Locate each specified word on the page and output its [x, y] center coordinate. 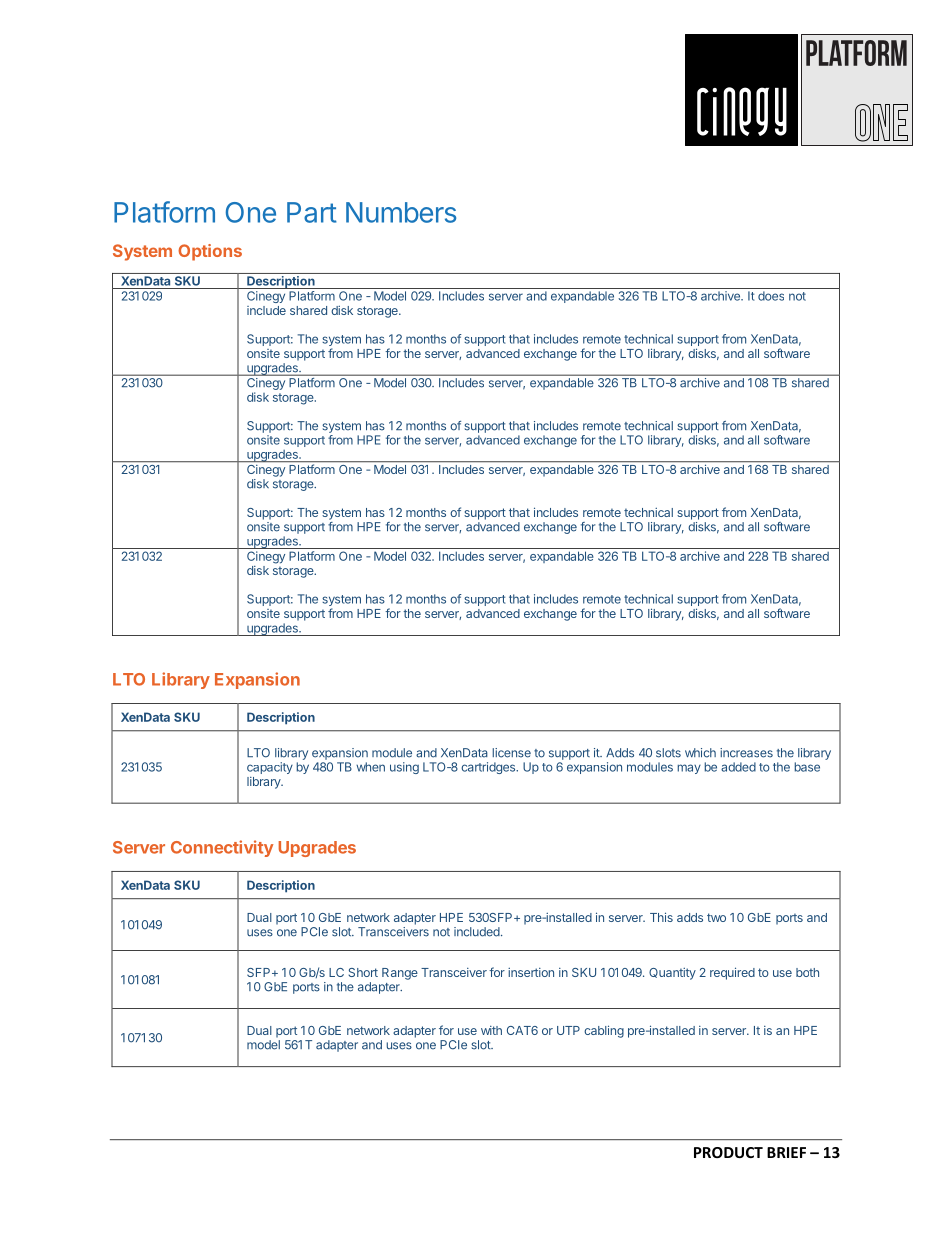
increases [746, 753]
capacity [270, 768]
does [771, 296]
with [491, 1030]
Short [363, 972]
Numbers [401, 212]
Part [312, 212]
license [511, 753]
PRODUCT [728, 1152]
